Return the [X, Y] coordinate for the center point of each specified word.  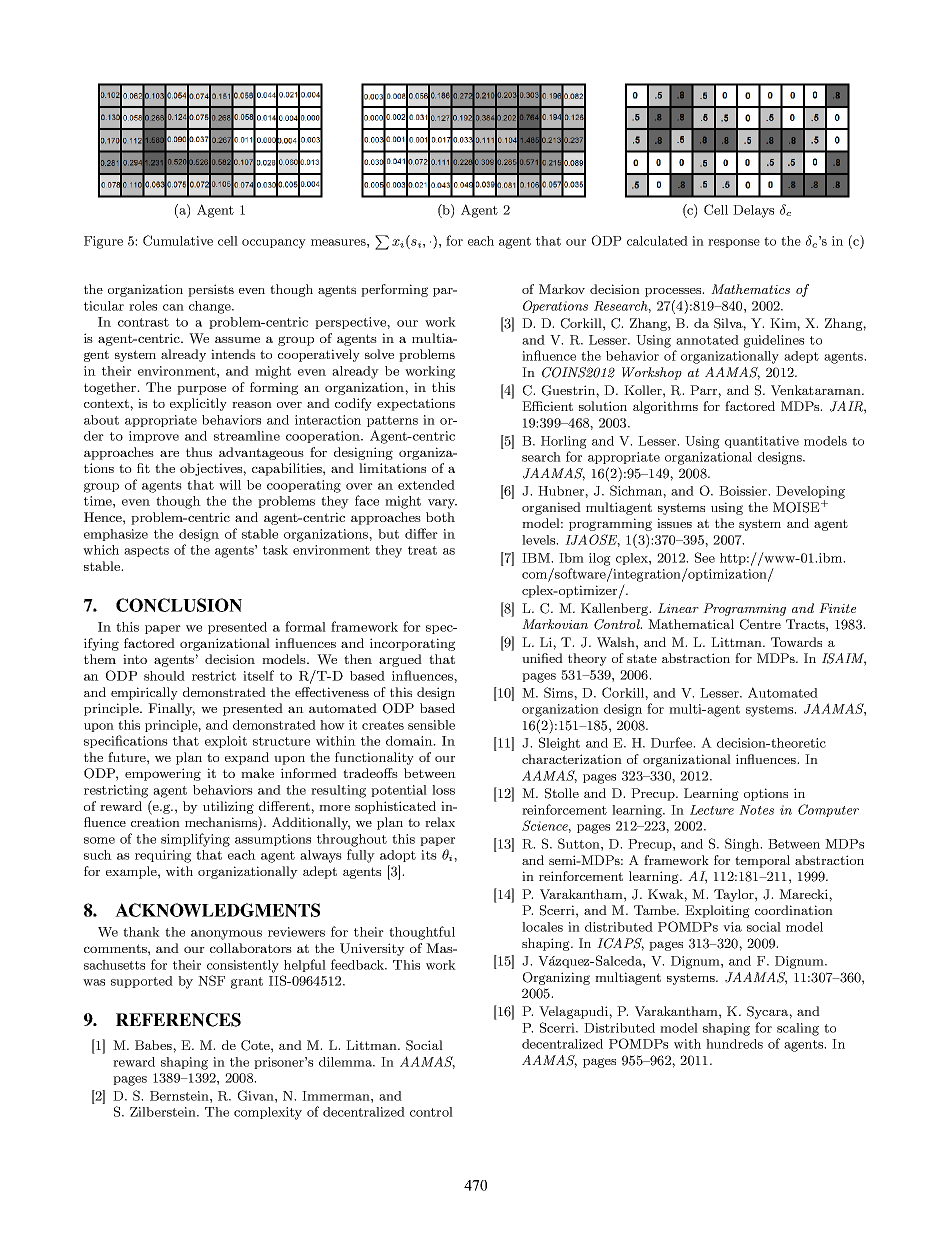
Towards [796, 642]
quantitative [762, 442]
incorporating [412, 644]
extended [426, 485]
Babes [154, 1045]
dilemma [346, 1062]
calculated [657, 241]
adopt [398, 856]
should [164, 676]
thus [199, 452]
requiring [163, 856]
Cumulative [178, 240]
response [734, 243]
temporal [762, 861]
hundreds [734, 1044]
